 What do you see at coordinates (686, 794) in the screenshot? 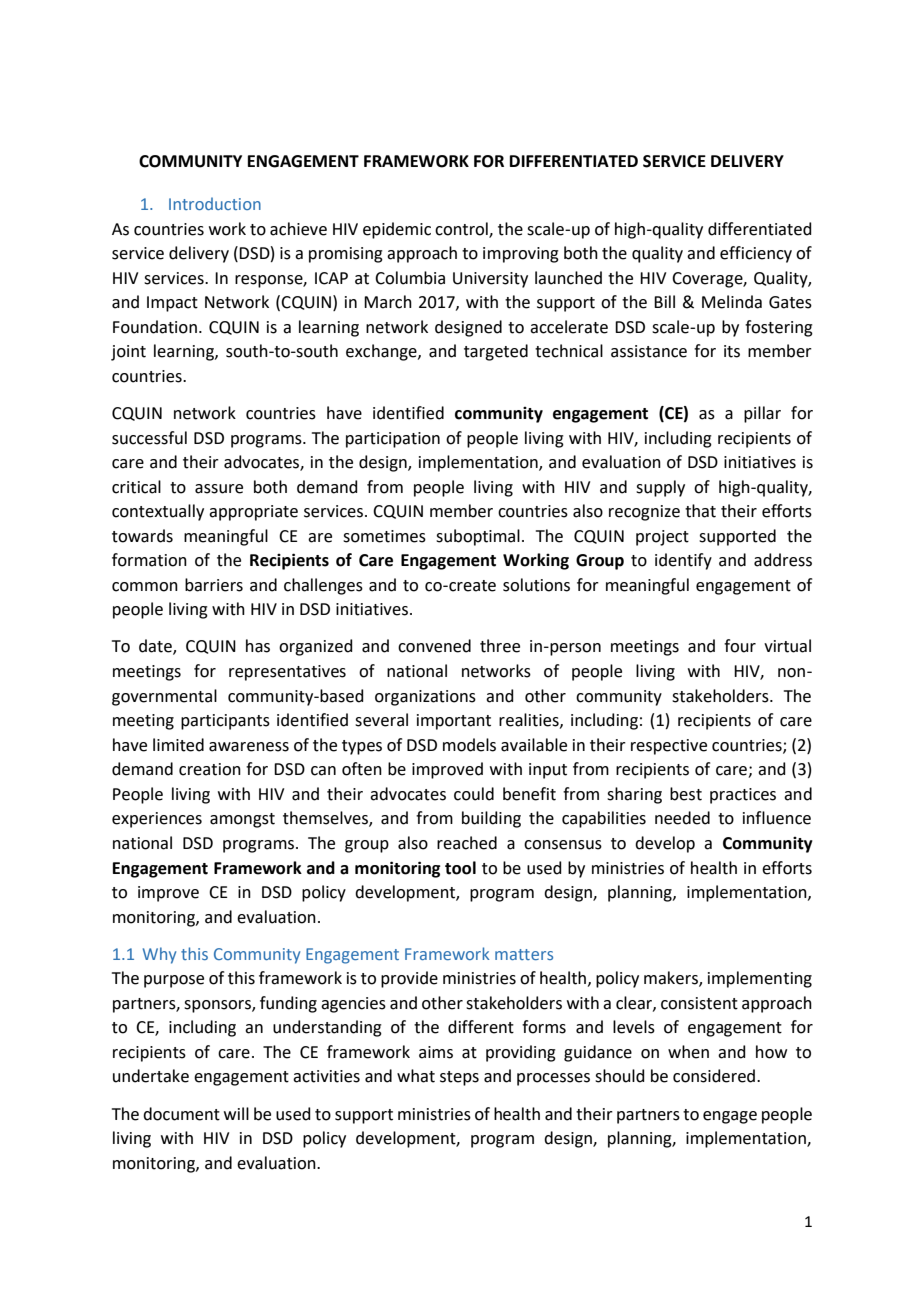
I see `best` at bounding box center [686, 794].
